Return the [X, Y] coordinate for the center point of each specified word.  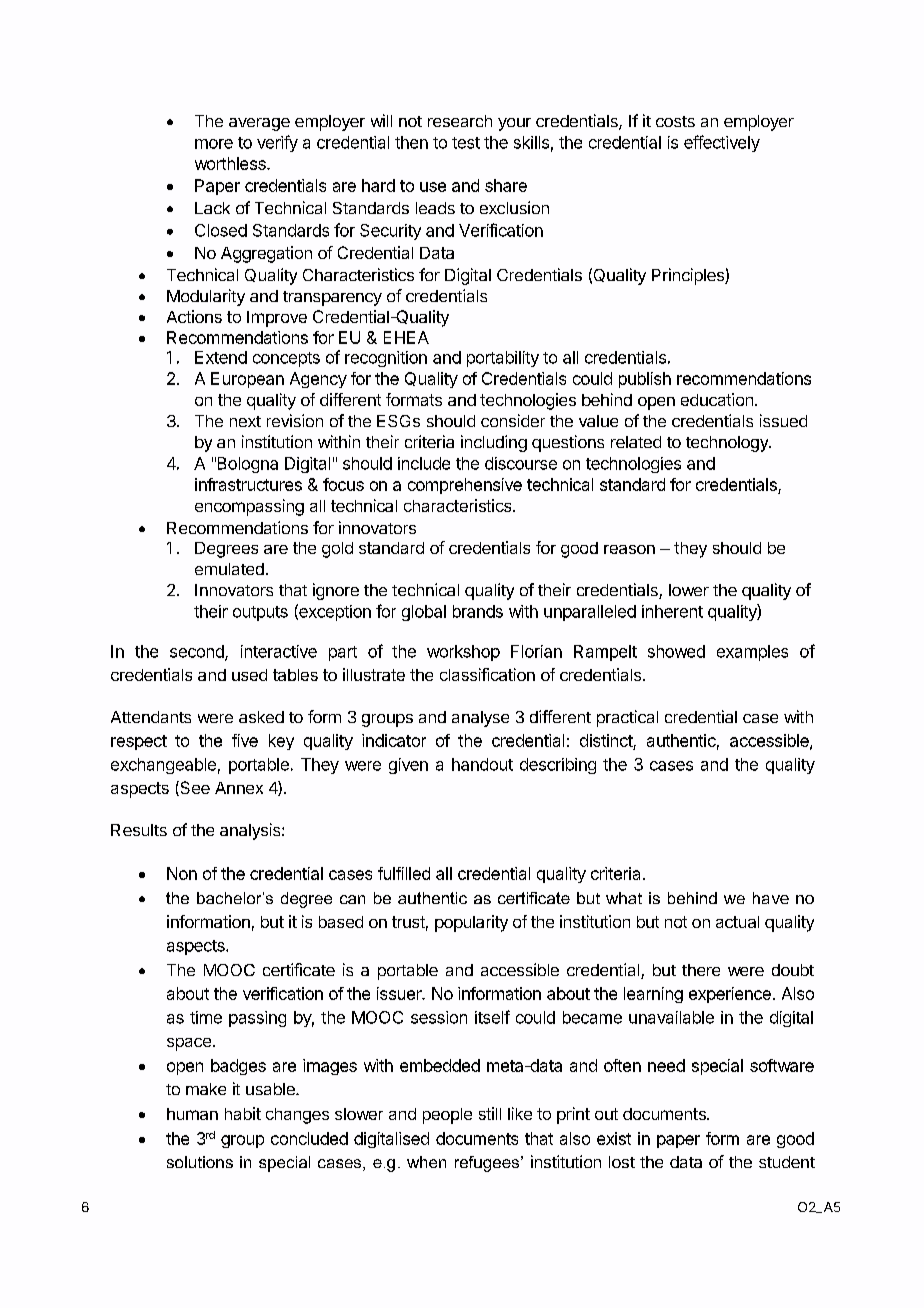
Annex [239, 788]
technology [728, 444]
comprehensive [465, 486]
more [214, 144]
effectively [722, 143]
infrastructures [248, 484]
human [192, 1114]
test [466, 143]
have [771, 898]
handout [482, 764]
